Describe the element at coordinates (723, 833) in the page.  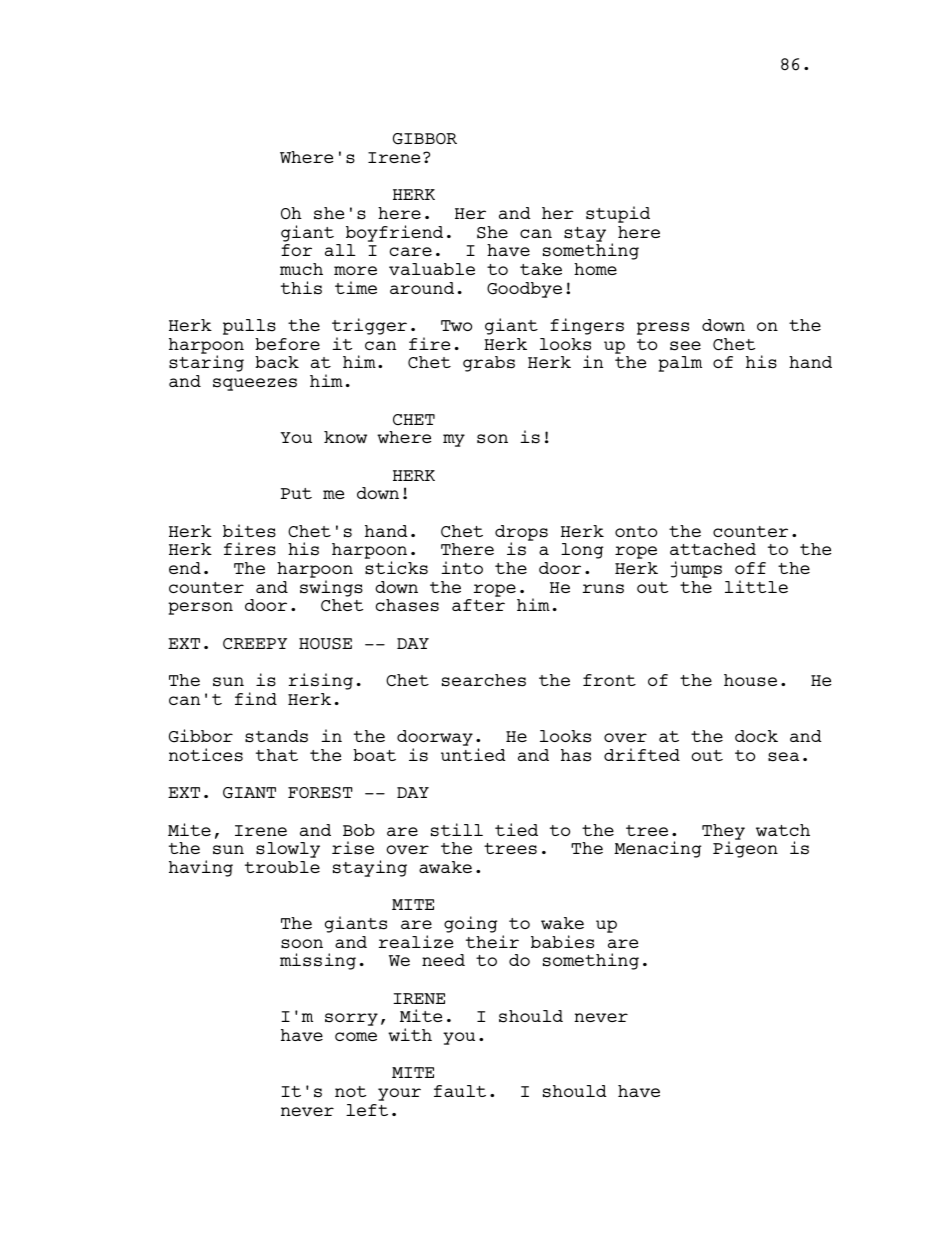
I see `They` at that location.
